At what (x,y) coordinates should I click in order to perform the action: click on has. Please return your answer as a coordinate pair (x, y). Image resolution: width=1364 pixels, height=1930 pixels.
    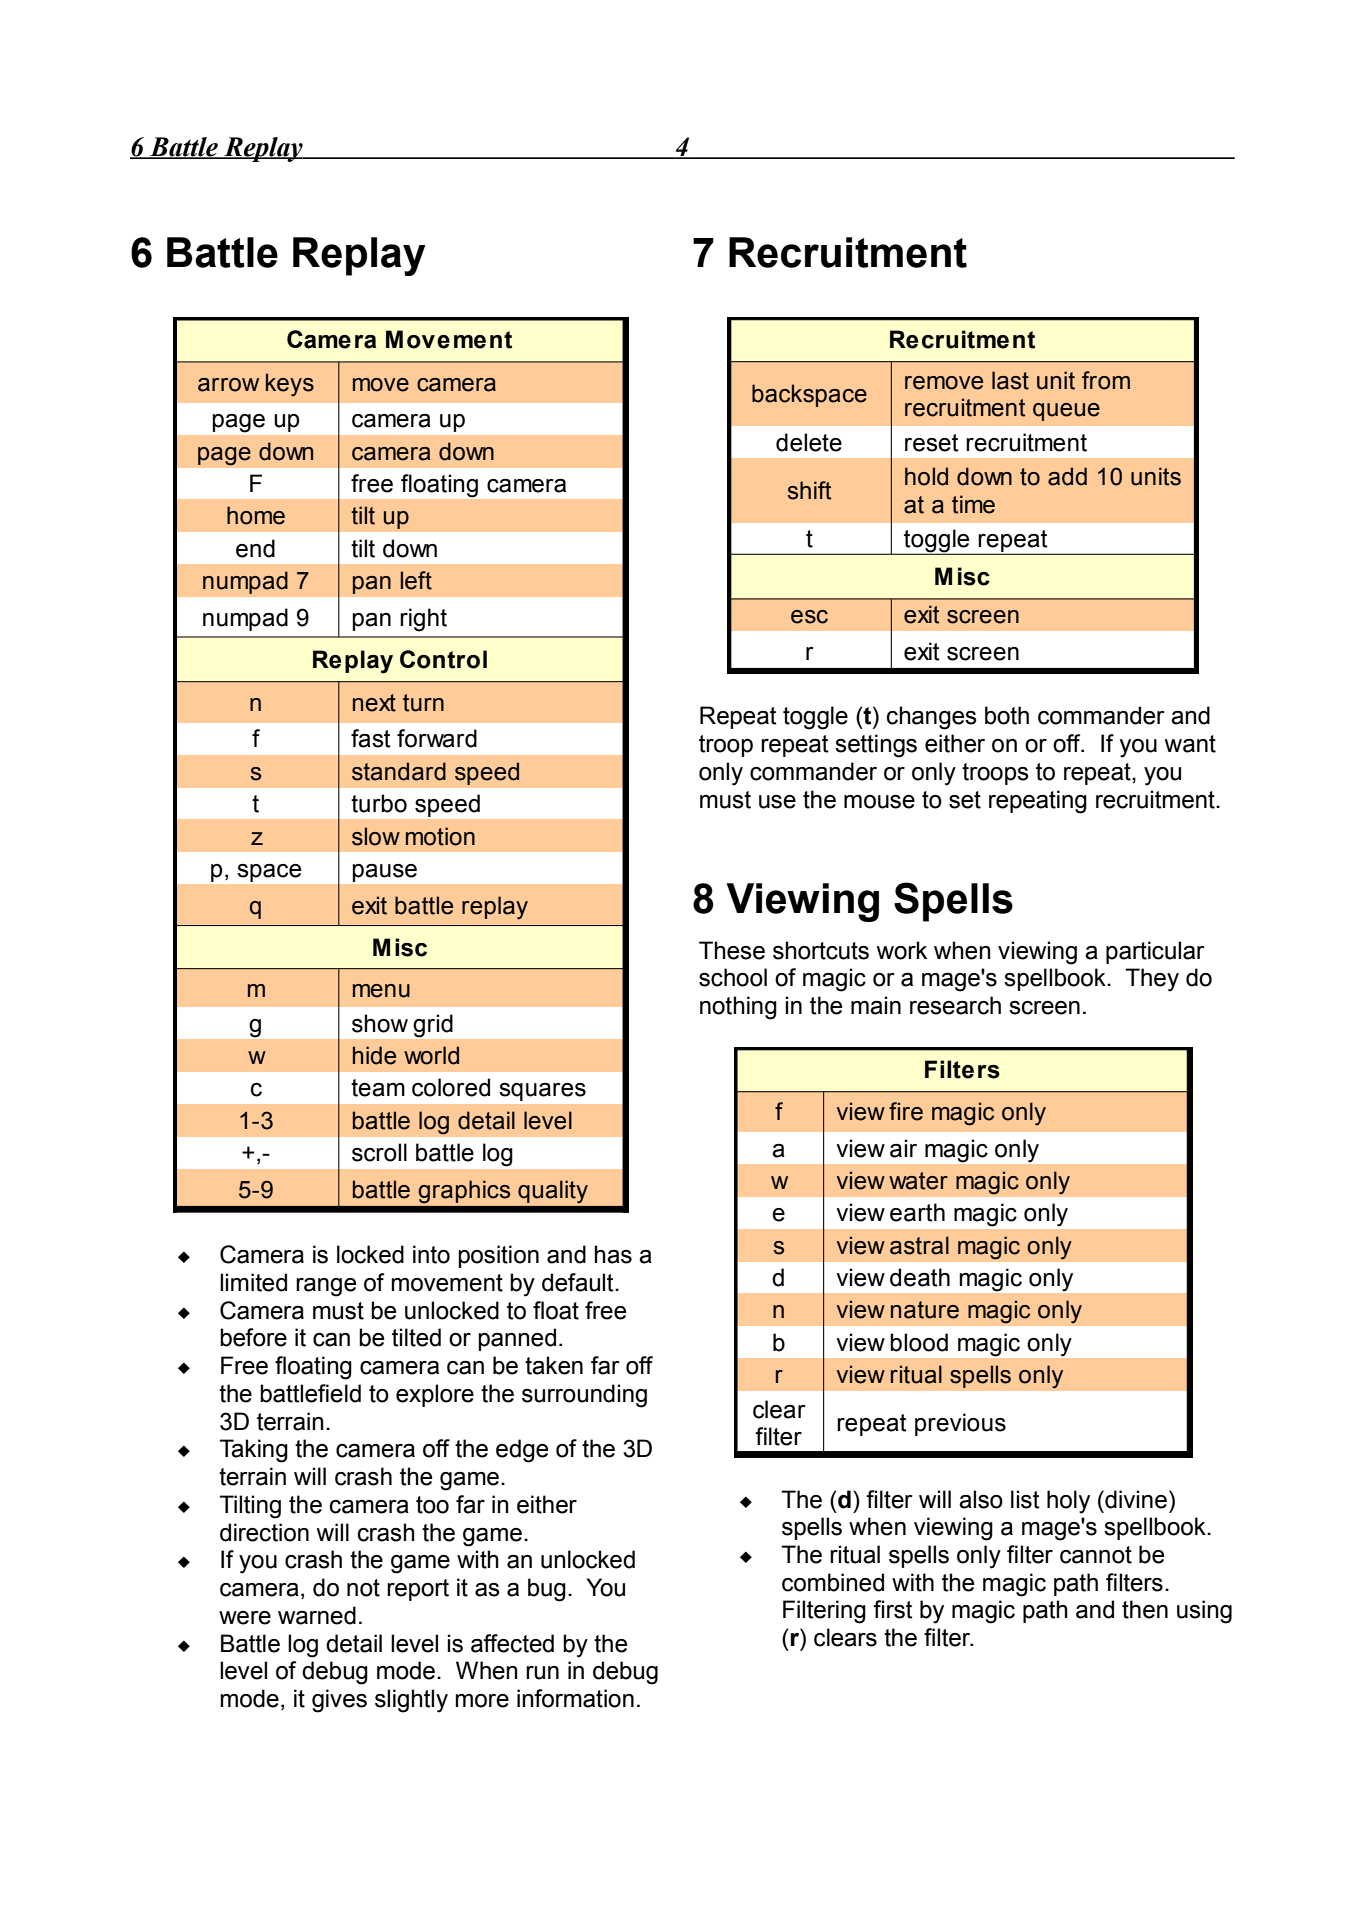
    Looking at the image, I should click on (613, 1254).
